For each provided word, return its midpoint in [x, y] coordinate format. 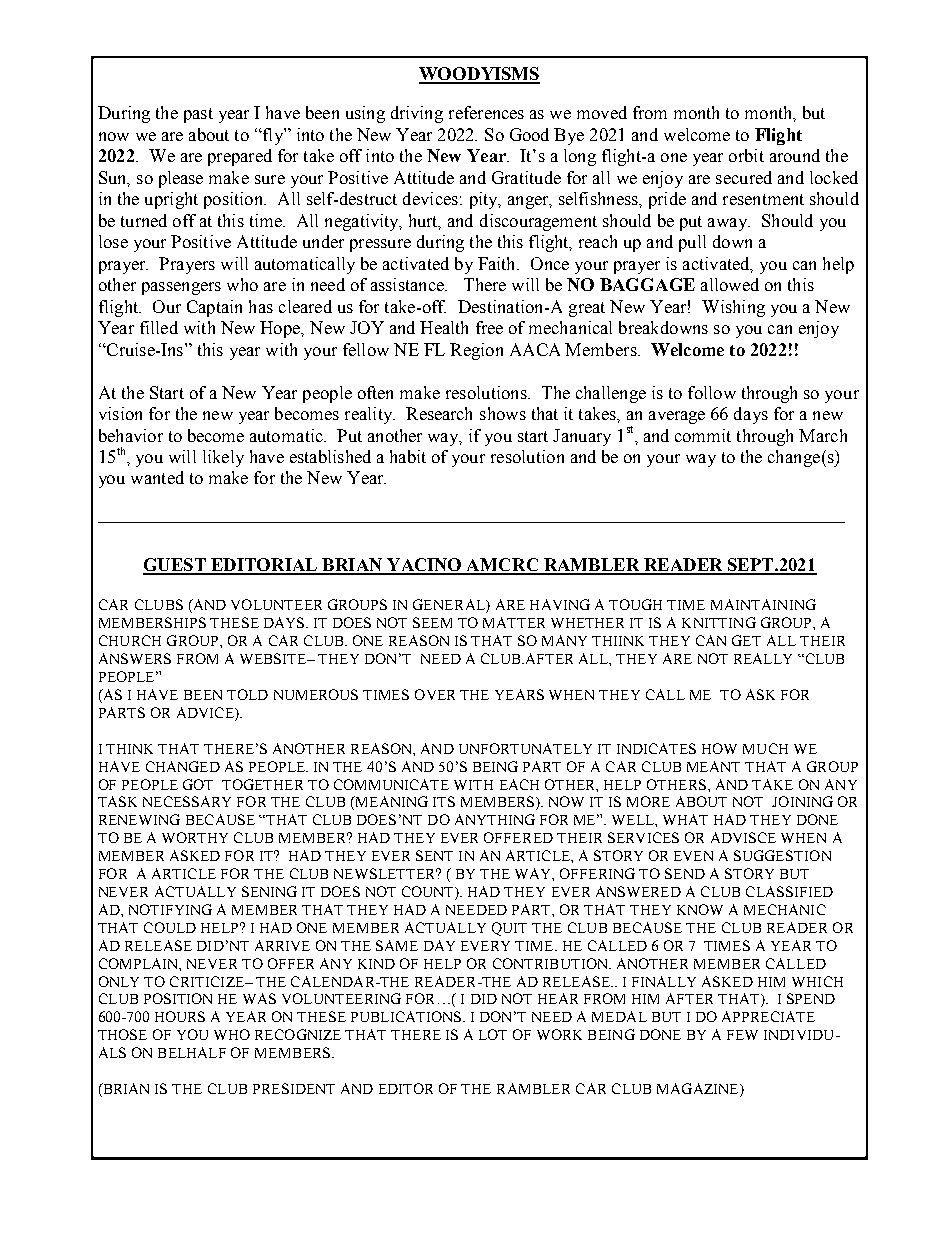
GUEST [175, 566]
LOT [493, 1034]
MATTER [514, 622]
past [198, 115]
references [486, 112]
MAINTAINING [763, 604]
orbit [746, 155]
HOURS [180, 1016]
